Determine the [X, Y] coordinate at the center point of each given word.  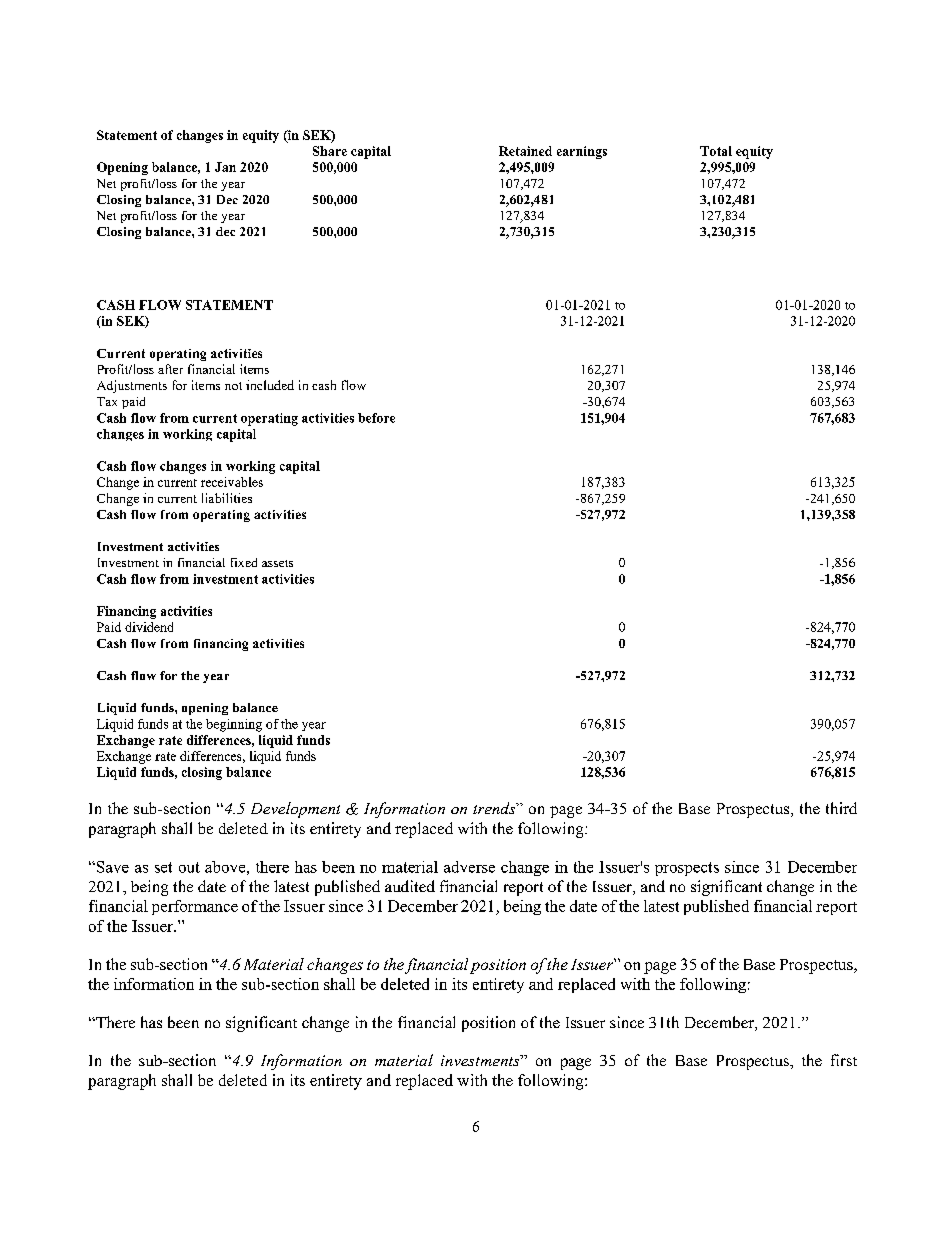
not [233, 386]
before [376, 418]
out [189, 867]
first [844, 1060]
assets [277, 563]
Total [716, 151]
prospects [687, 869]
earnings [582, 152]
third [841, 808]
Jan [225, 167]
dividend [149, 627]
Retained [525, 151]
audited [410, 886]
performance [195, 907]
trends [495, 808]
